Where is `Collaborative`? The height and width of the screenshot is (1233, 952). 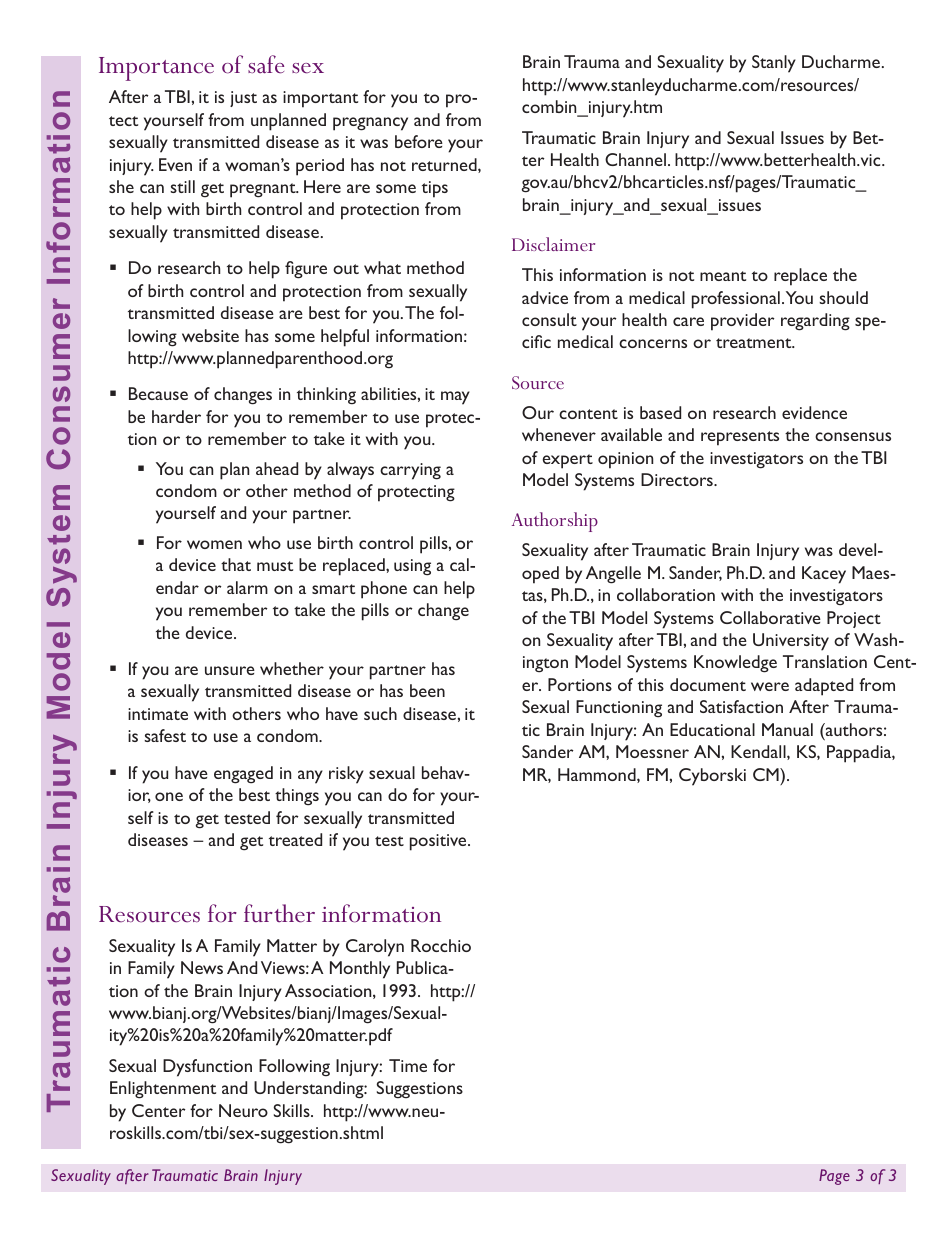
Collaborative is located at coordinates (770, 617).
